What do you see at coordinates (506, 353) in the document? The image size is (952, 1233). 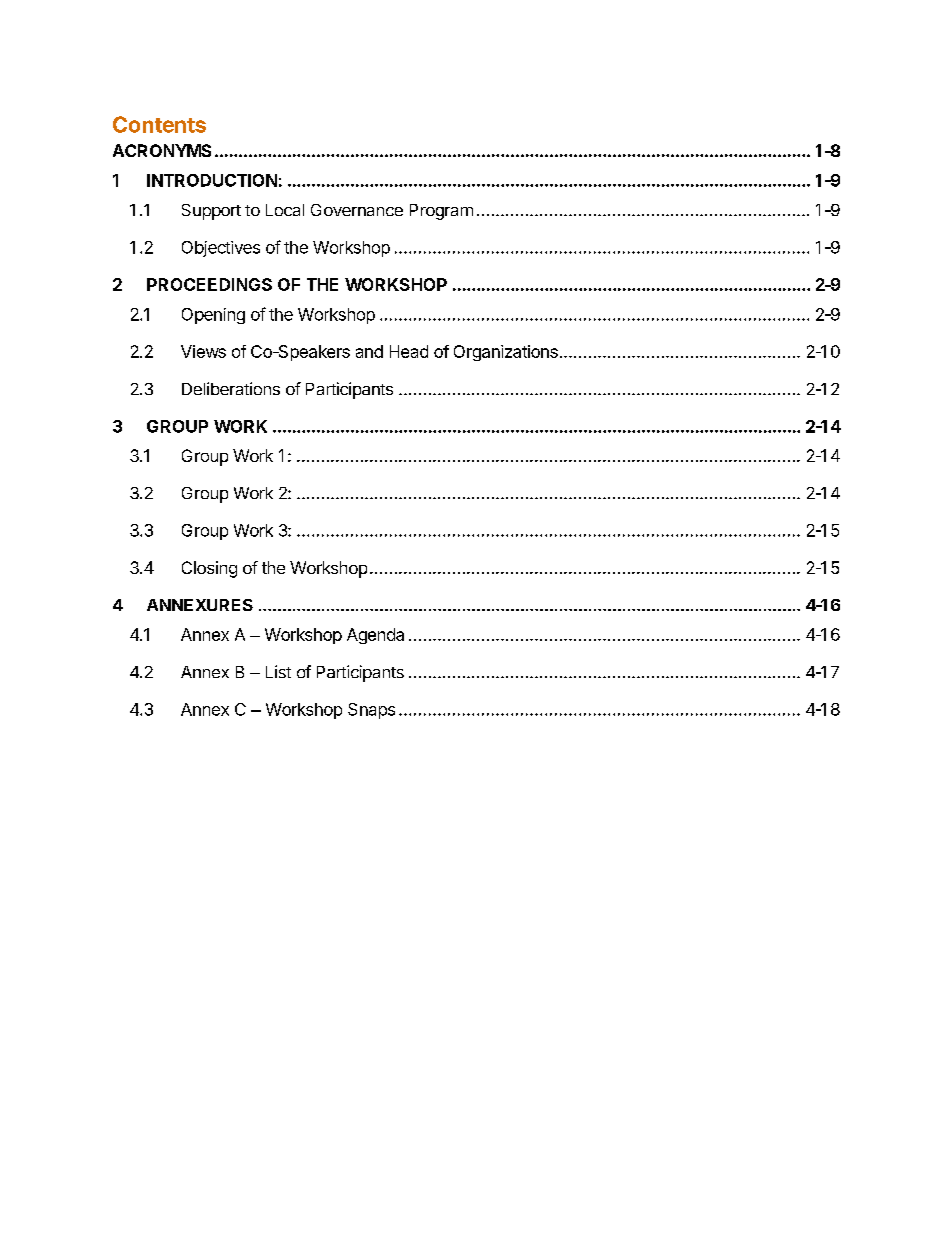 I see `Organizations` at bounding box center [506, 353].
